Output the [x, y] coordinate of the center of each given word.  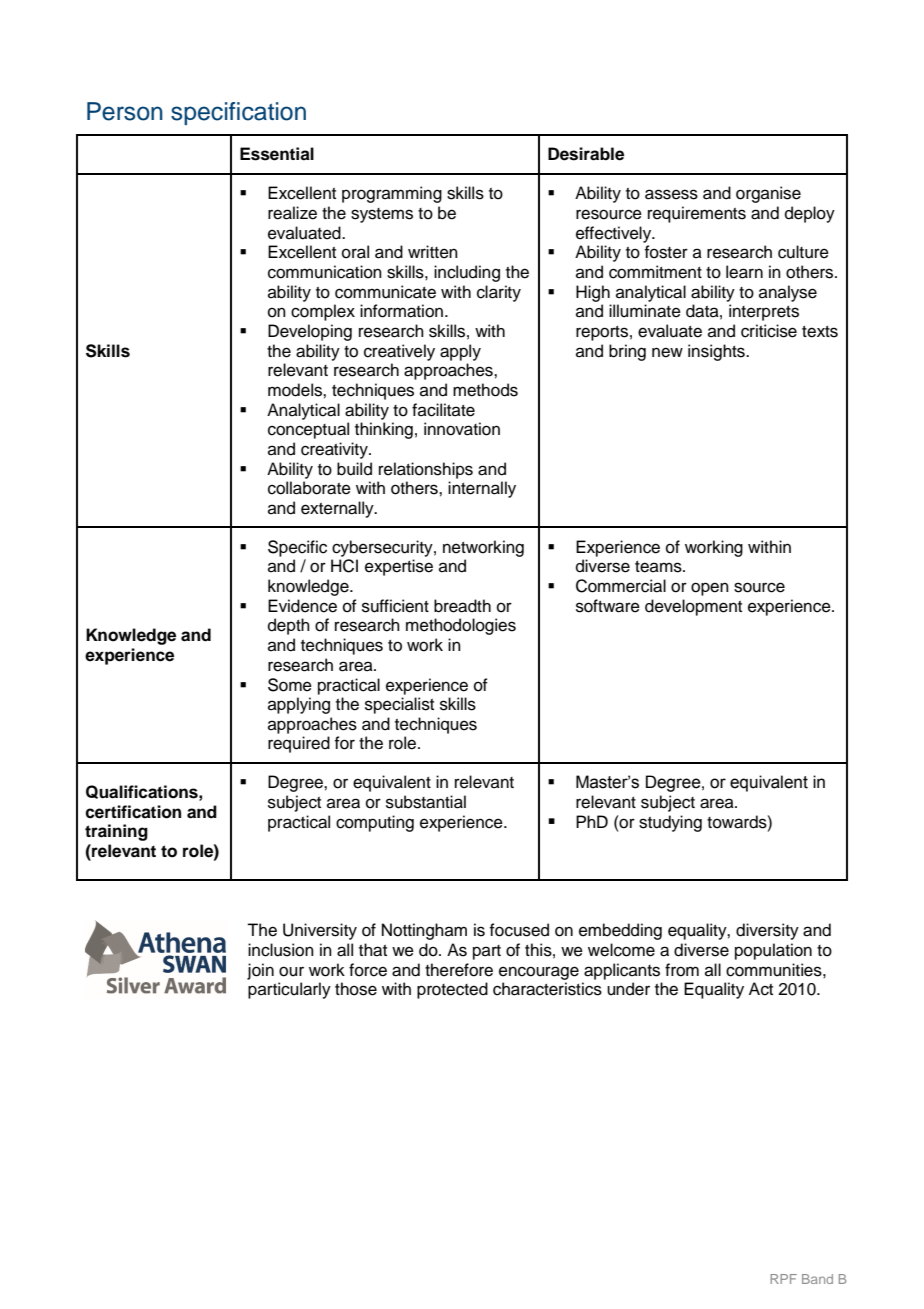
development [693, 607]
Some [290, 685]
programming [392, 194]
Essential [277, 154]
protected [452, 990]
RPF [783, 1279]
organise [768, 194]
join [260, 971]
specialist [399, 705]
